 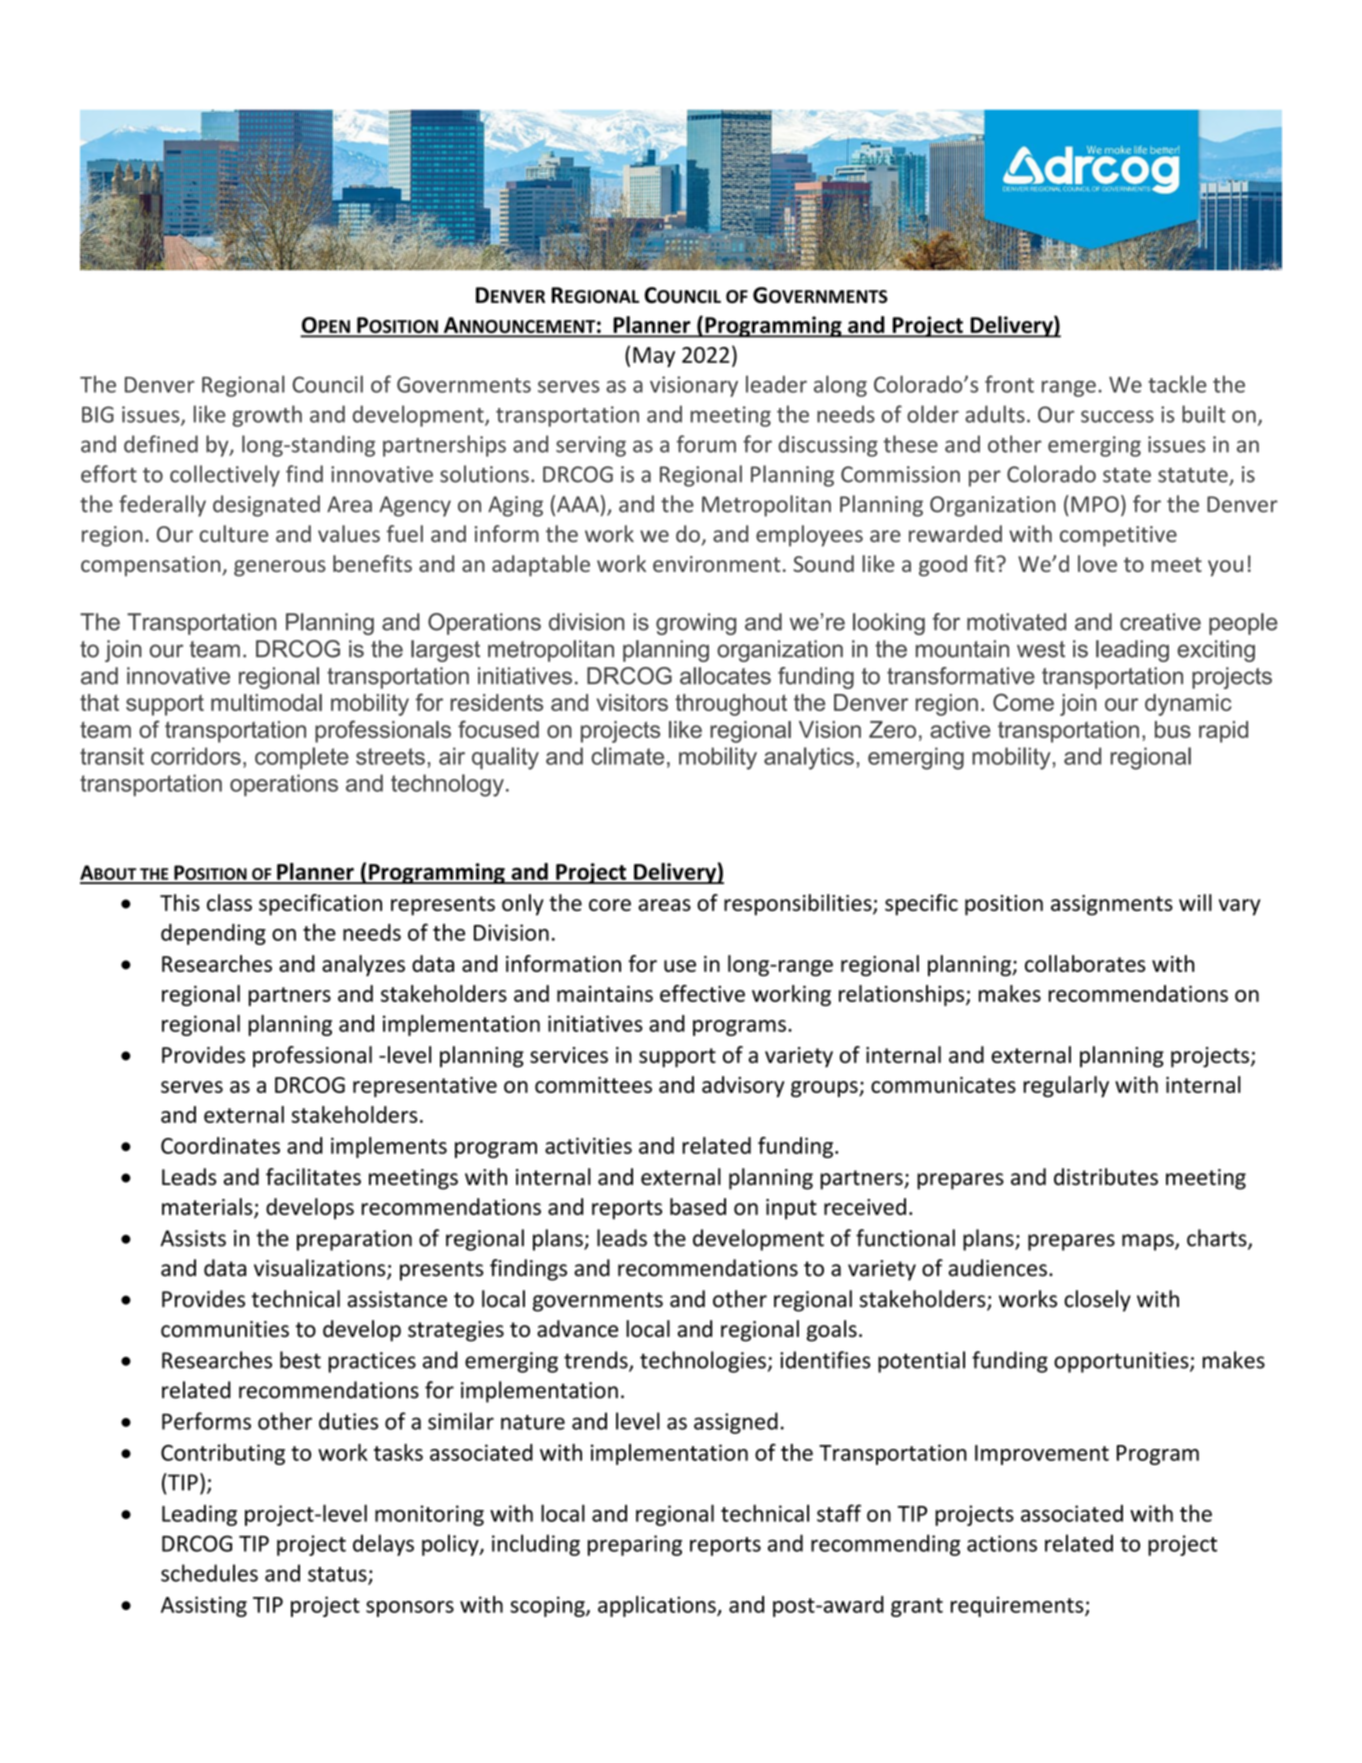 I want to click on technologies, so click(x=703, y=1362).
